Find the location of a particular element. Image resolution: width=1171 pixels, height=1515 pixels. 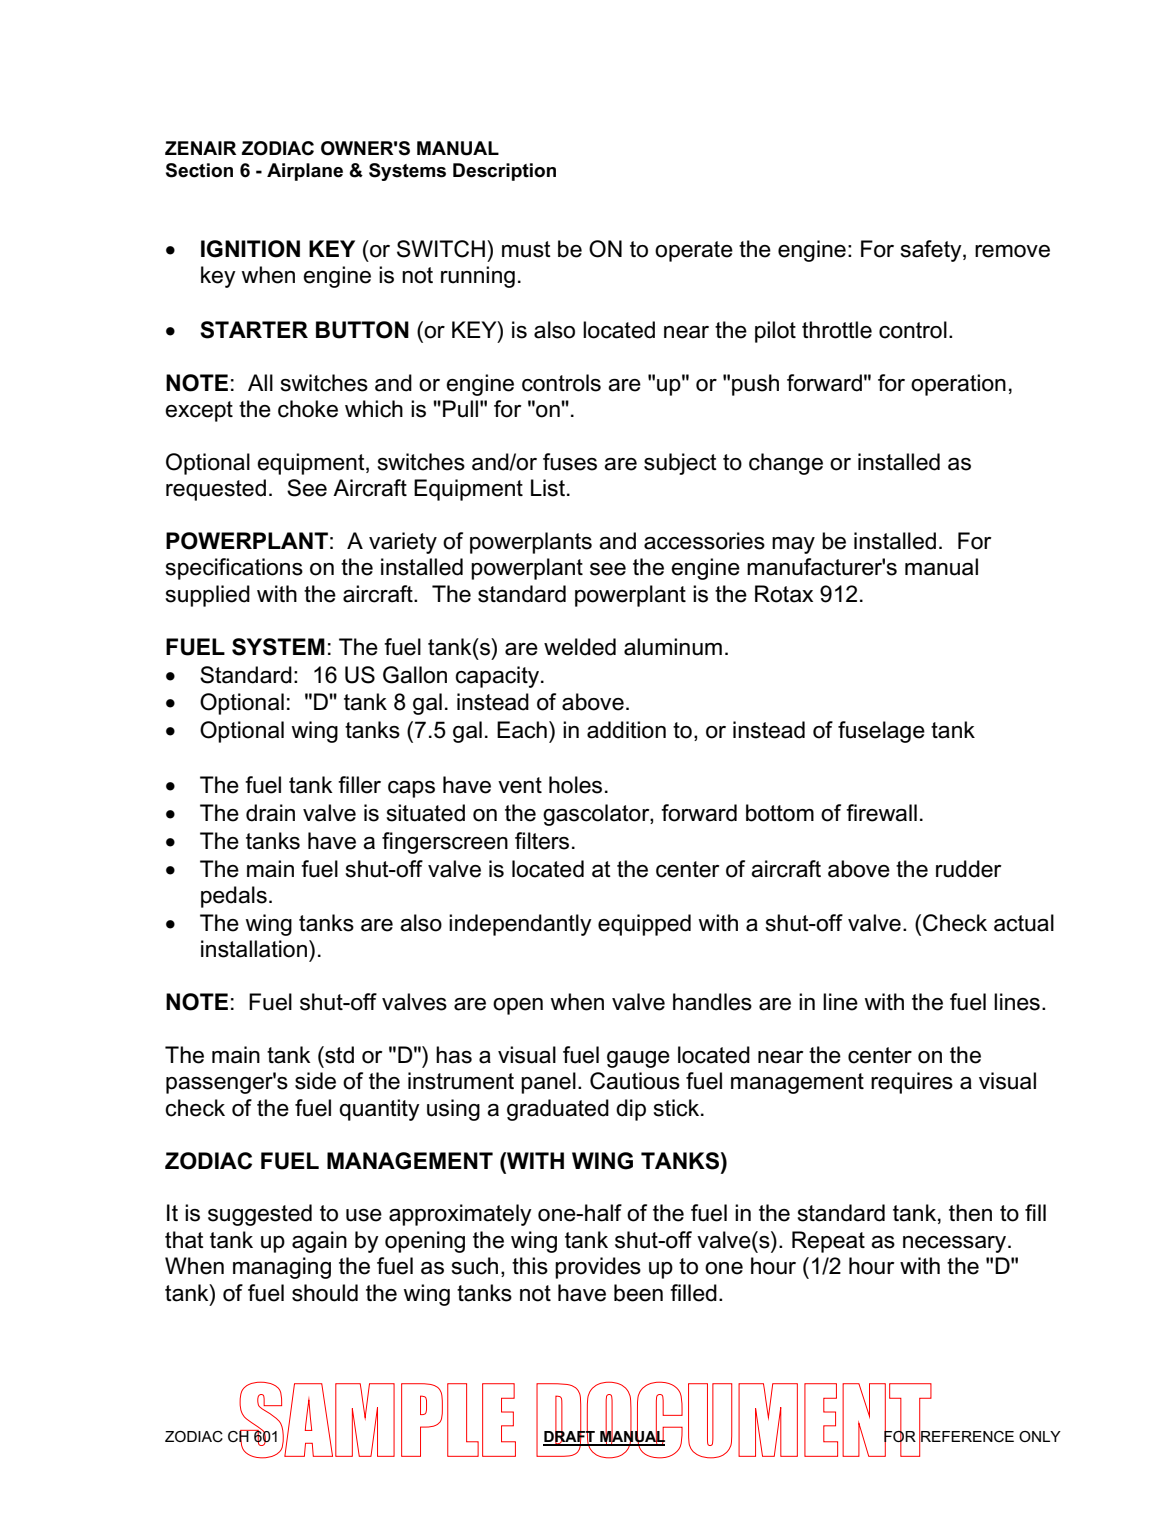

fuses is located at coordinates (570, 462).
